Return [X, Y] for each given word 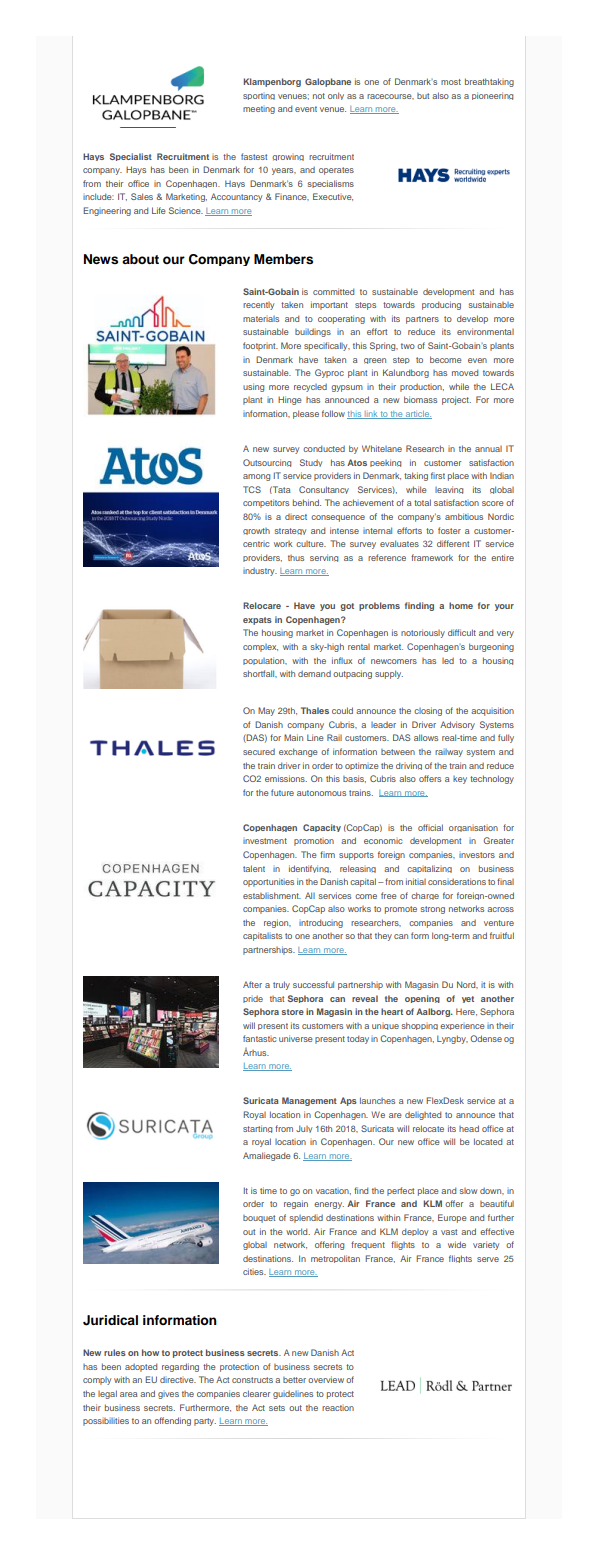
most [451, 82]
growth [256, 531]
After [252, 984]
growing [288, 158]
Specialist [131, 157]
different [453, 543]
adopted [141, 1367]
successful [313, 984]
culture [311, 544]
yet [468, 999]
